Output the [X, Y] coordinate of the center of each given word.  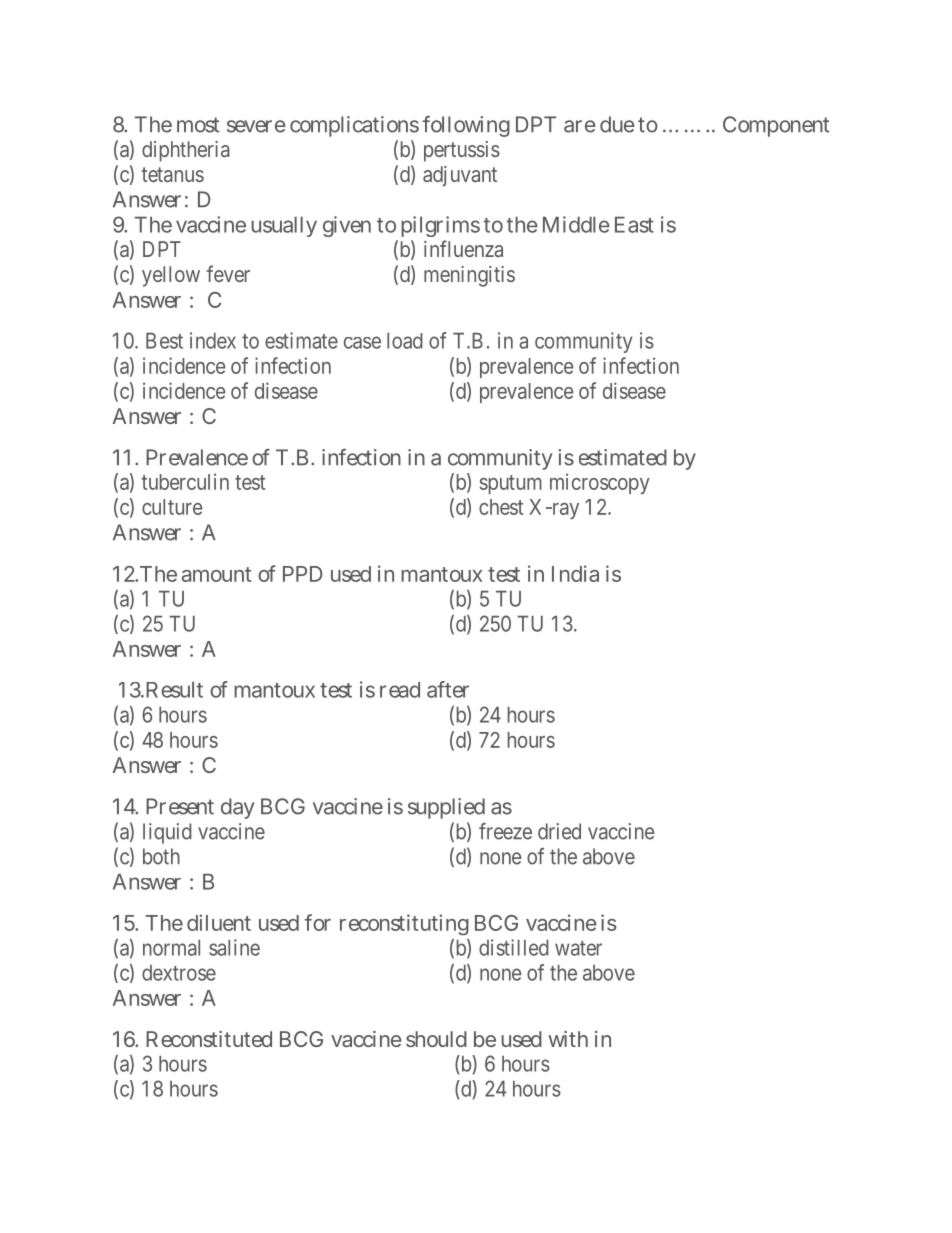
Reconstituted [209, 1039]
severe [256, 126]
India [575, 573]
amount [216, 574]
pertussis [462, 151]
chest [501, 507]
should [436, 1039]
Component [776, 126]
